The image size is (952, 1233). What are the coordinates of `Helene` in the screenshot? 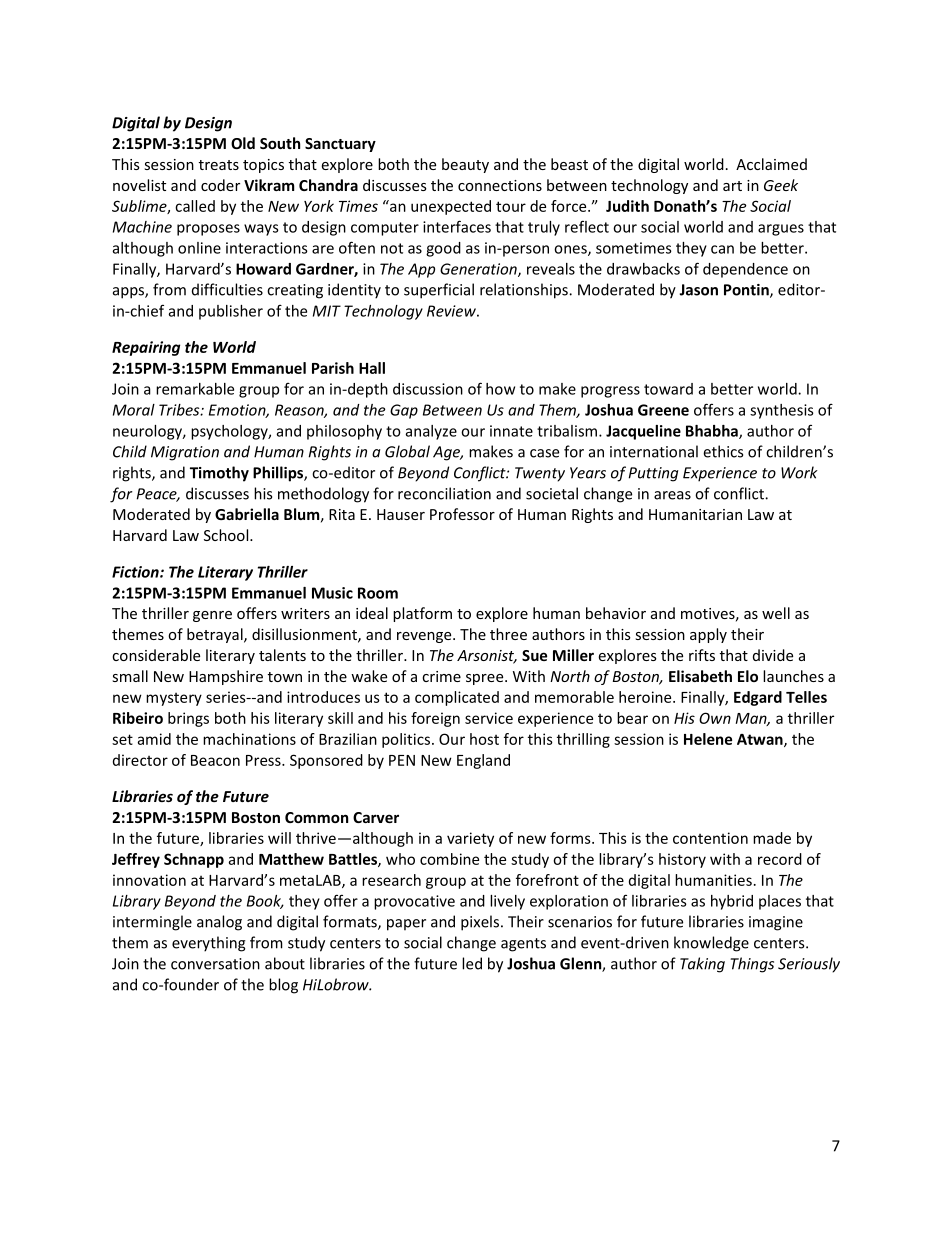 It's located at (708, 739).
